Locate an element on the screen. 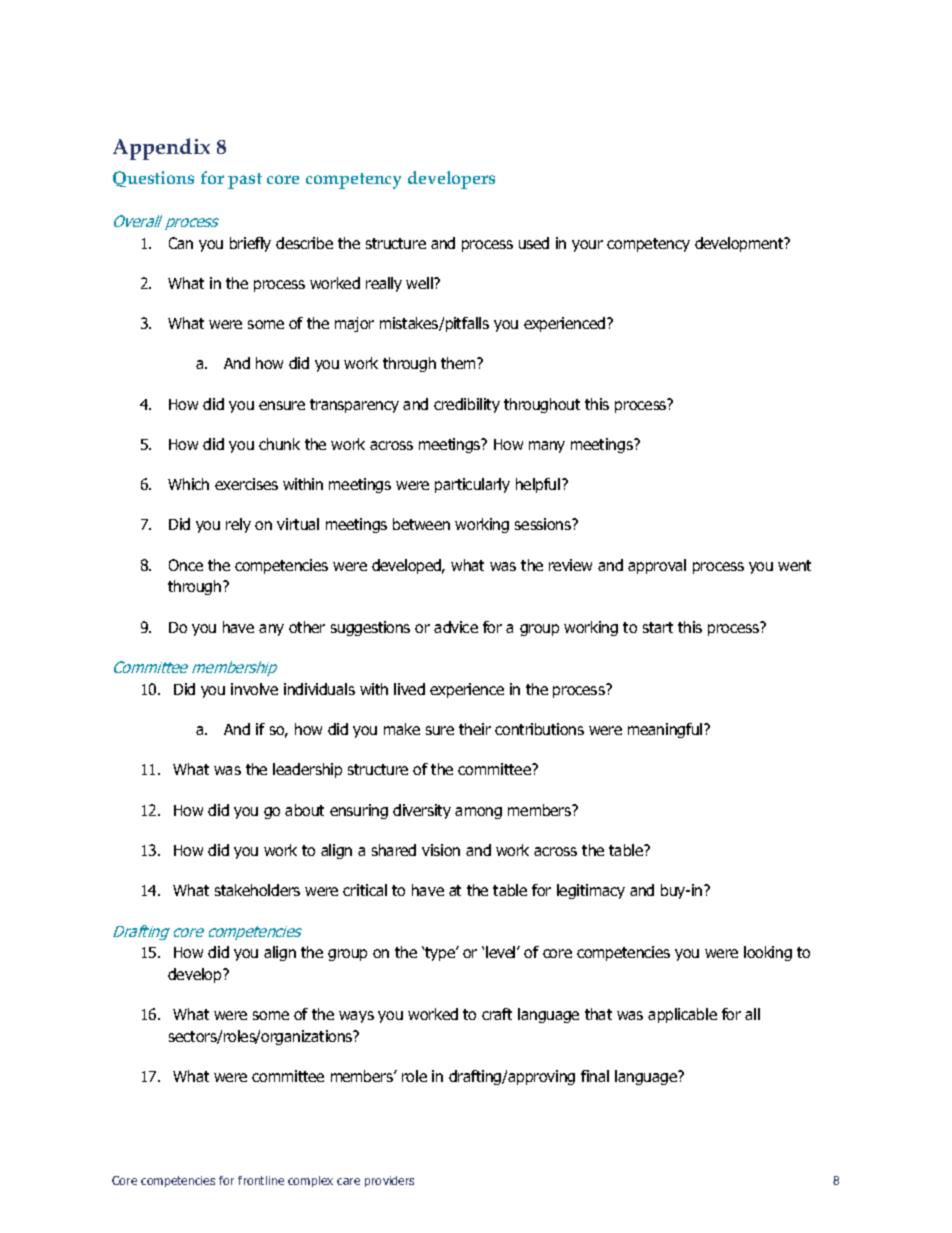  frontline is located at coordinates (261, 1180).
